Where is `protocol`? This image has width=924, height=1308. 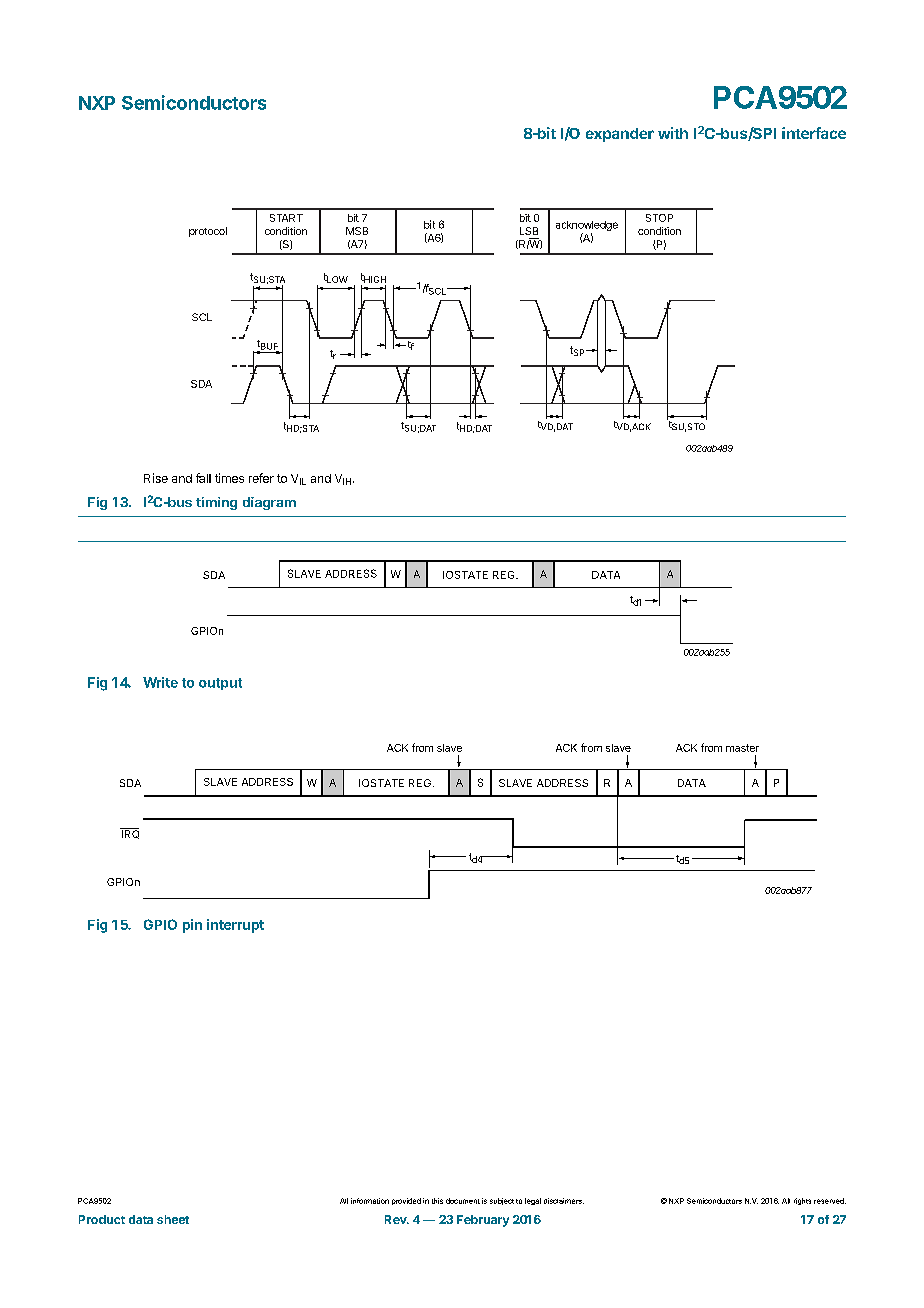
protocol is located at coordinates (208, 232).
